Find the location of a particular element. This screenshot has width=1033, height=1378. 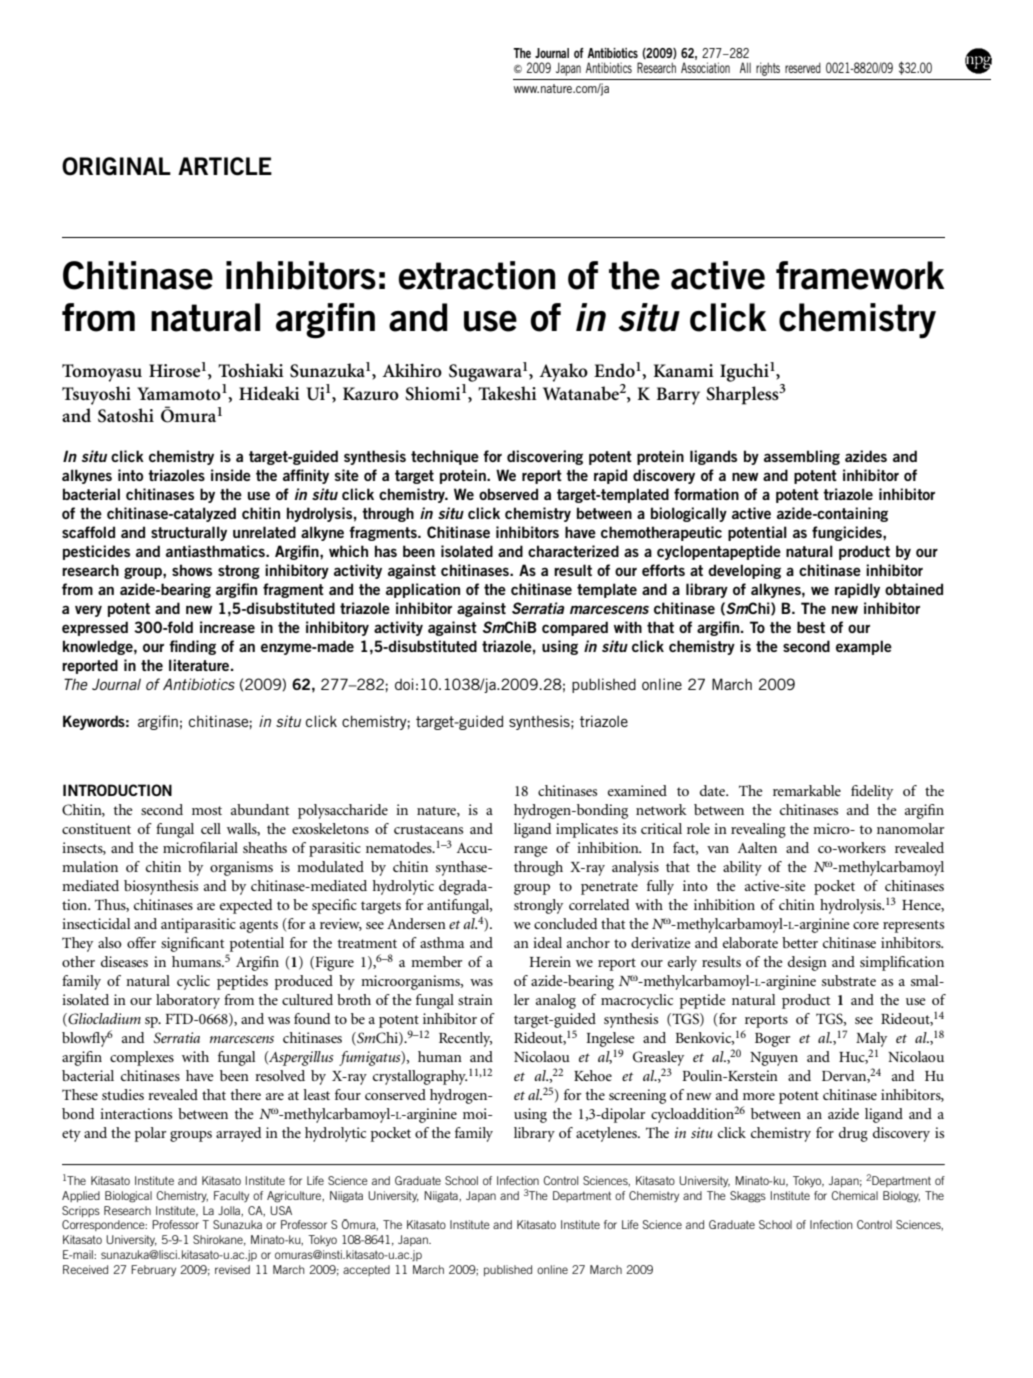

assembling is located at coordinates (802, 457).
